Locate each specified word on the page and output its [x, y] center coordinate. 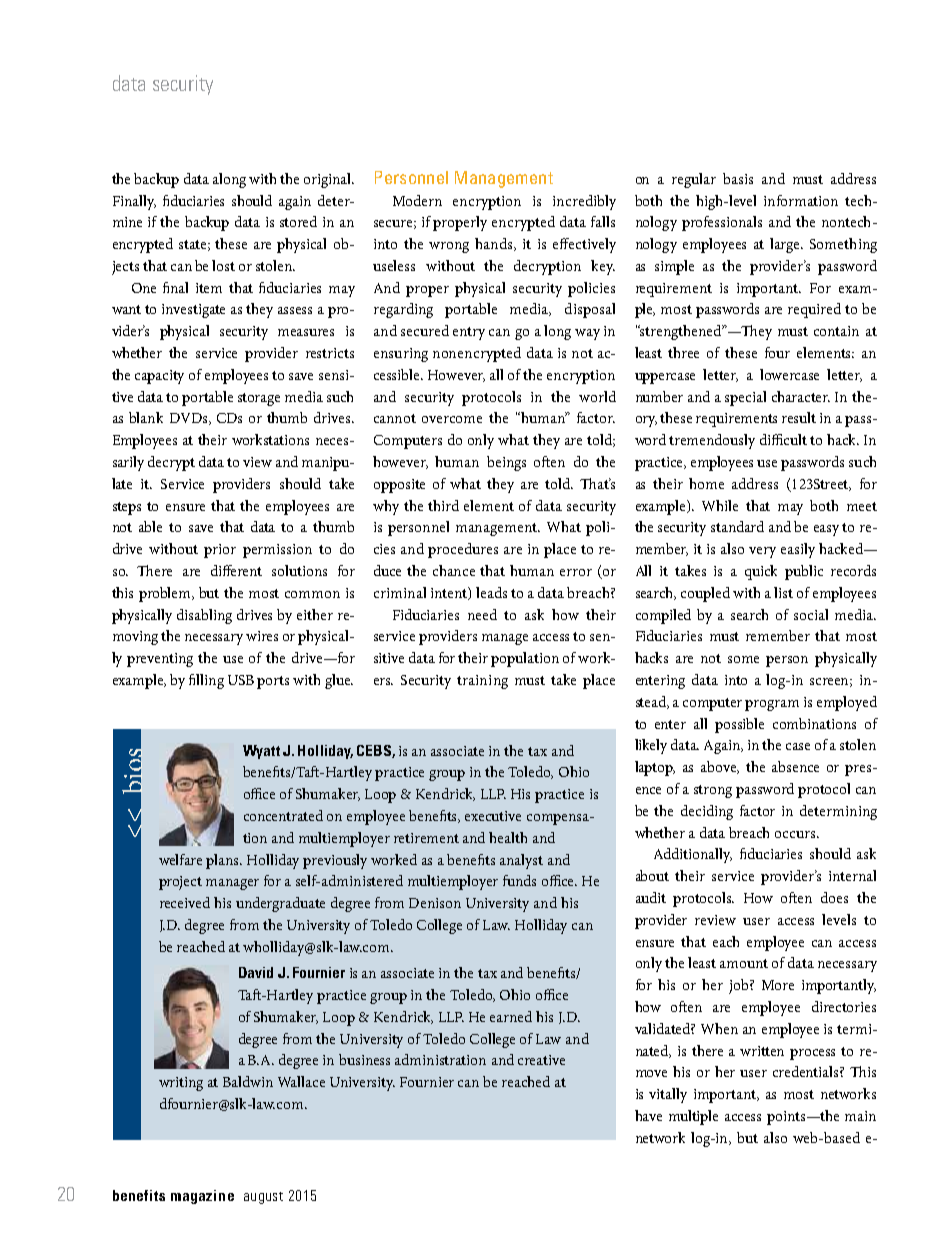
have [648, 1115]
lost [223, 265]
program [772, 705]
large [786, 245]
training [482, 682]
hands [495, 244]
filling [206, 681]
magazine [202, 1197]
